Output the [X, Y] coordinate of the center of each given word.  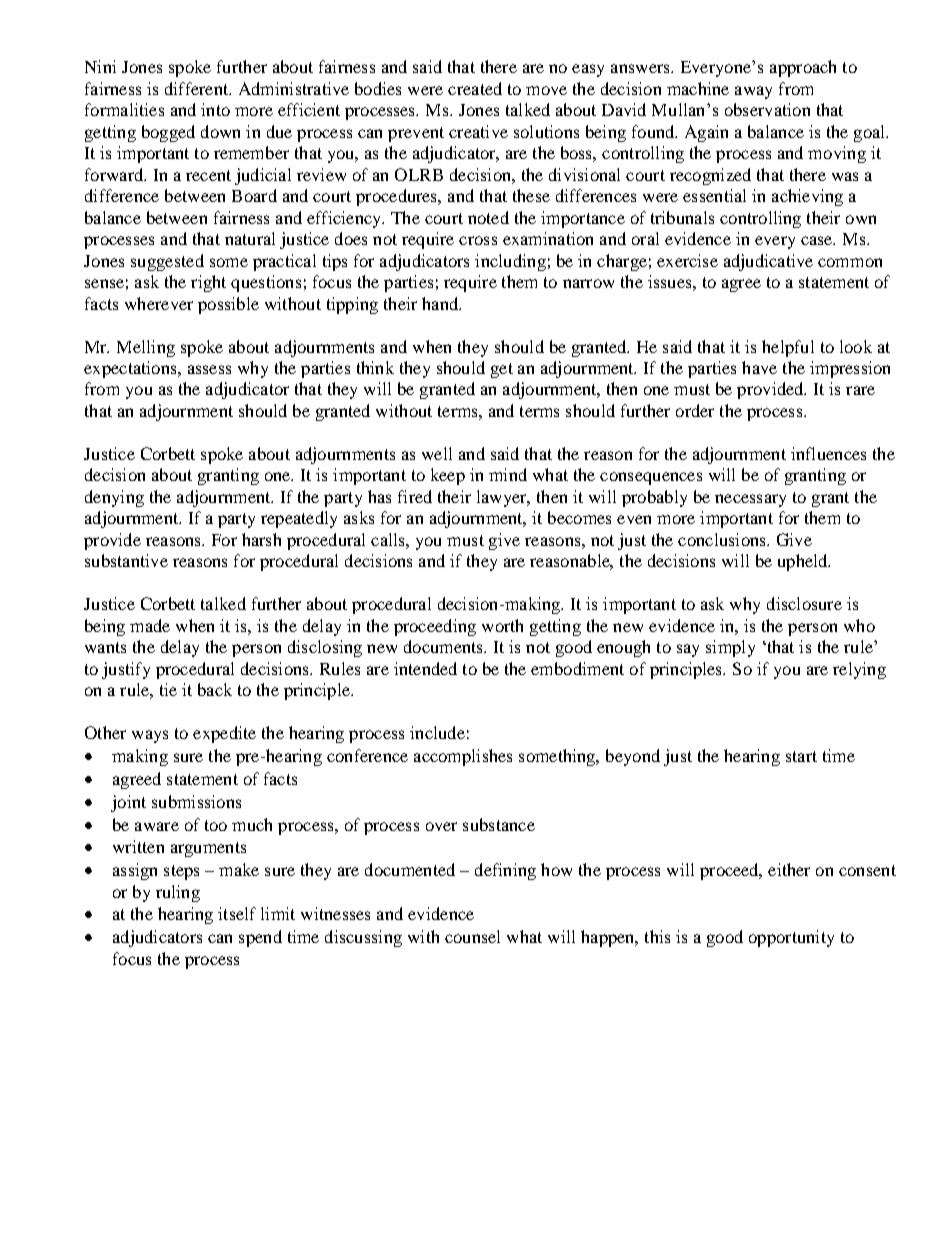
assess [209, 369]
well [437, 453]
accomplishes [463, 757]
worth [502, 625]
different [198, 88]
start [801, 756]
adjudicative [768, 262]
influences [828, 453]
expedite [224, 734]
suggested [167, 262]
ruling [178, 893]
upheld [804, 562]
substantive [126, 560]
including [510, 262]
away [753, 92]
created [475, 88]
